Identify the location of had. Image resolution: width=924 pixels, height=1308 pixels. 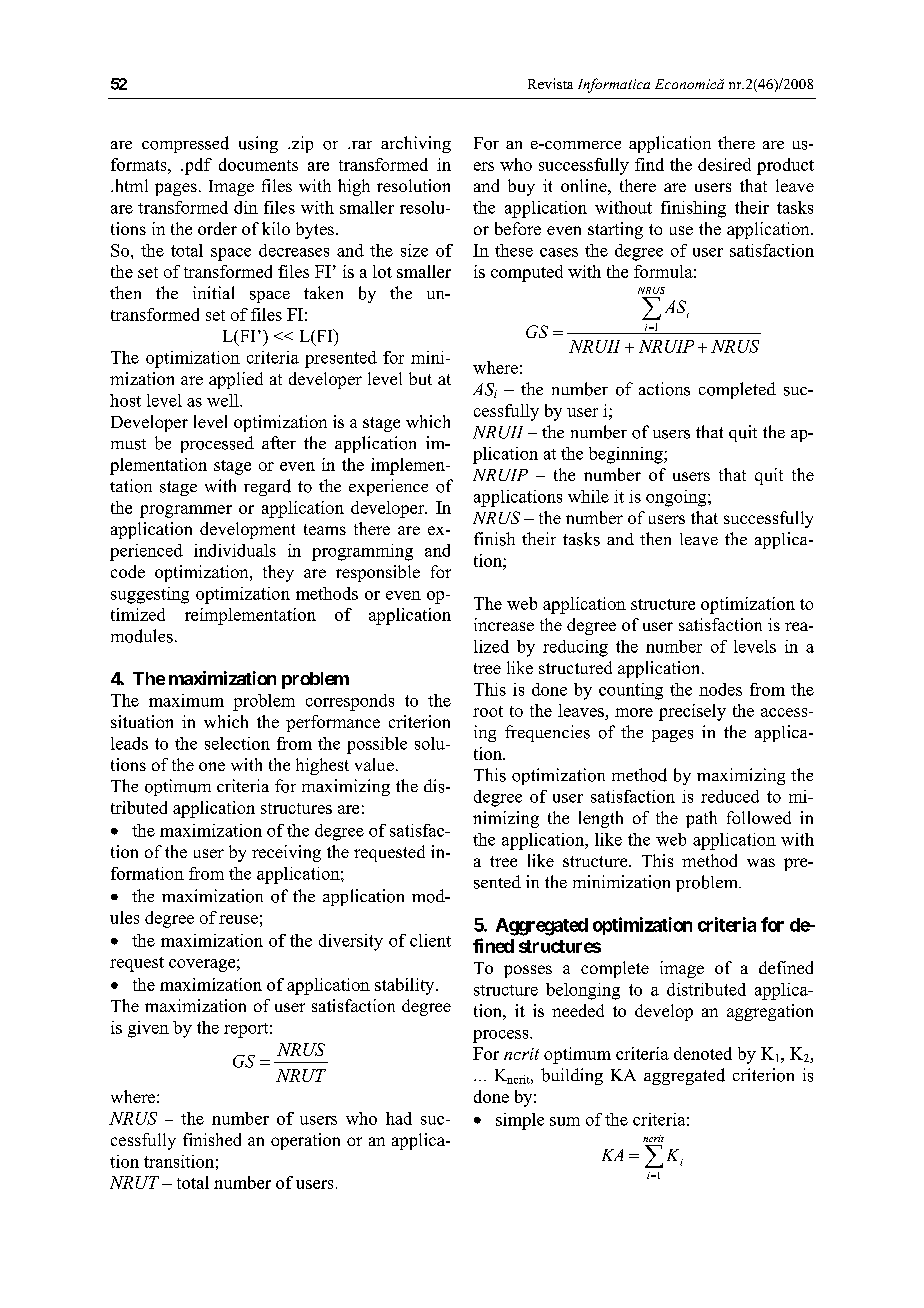
(399, 1118).
